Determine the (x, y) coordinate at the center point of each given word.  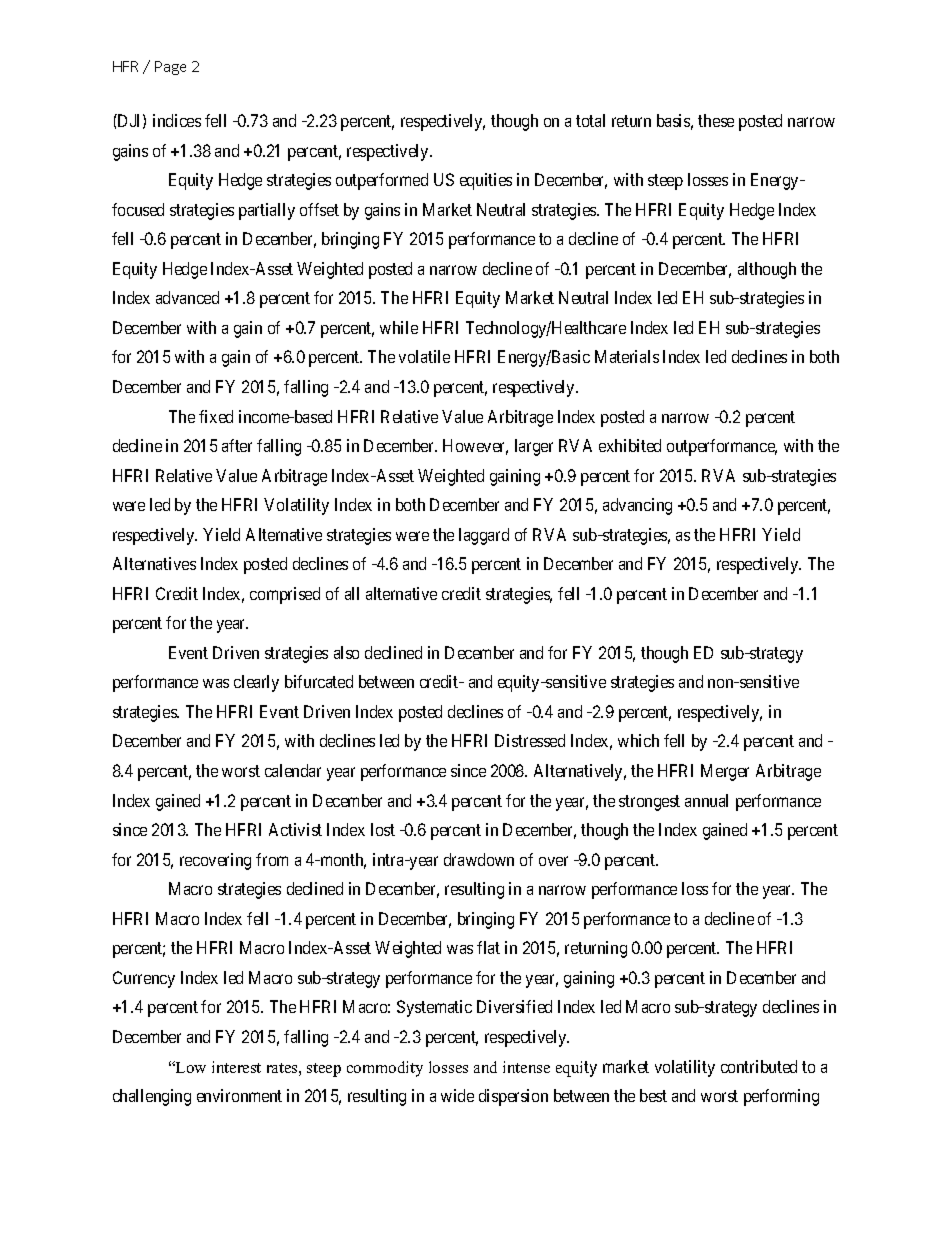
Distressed (530, 740)
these (716, 120)
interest (236, 1067)
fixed (216, 416)
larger (534, 447)
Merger (725, 772)
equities (486, 181)
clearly (256, 683)
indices (177, 120)
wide (457, 1095)
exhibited (630, 445)
